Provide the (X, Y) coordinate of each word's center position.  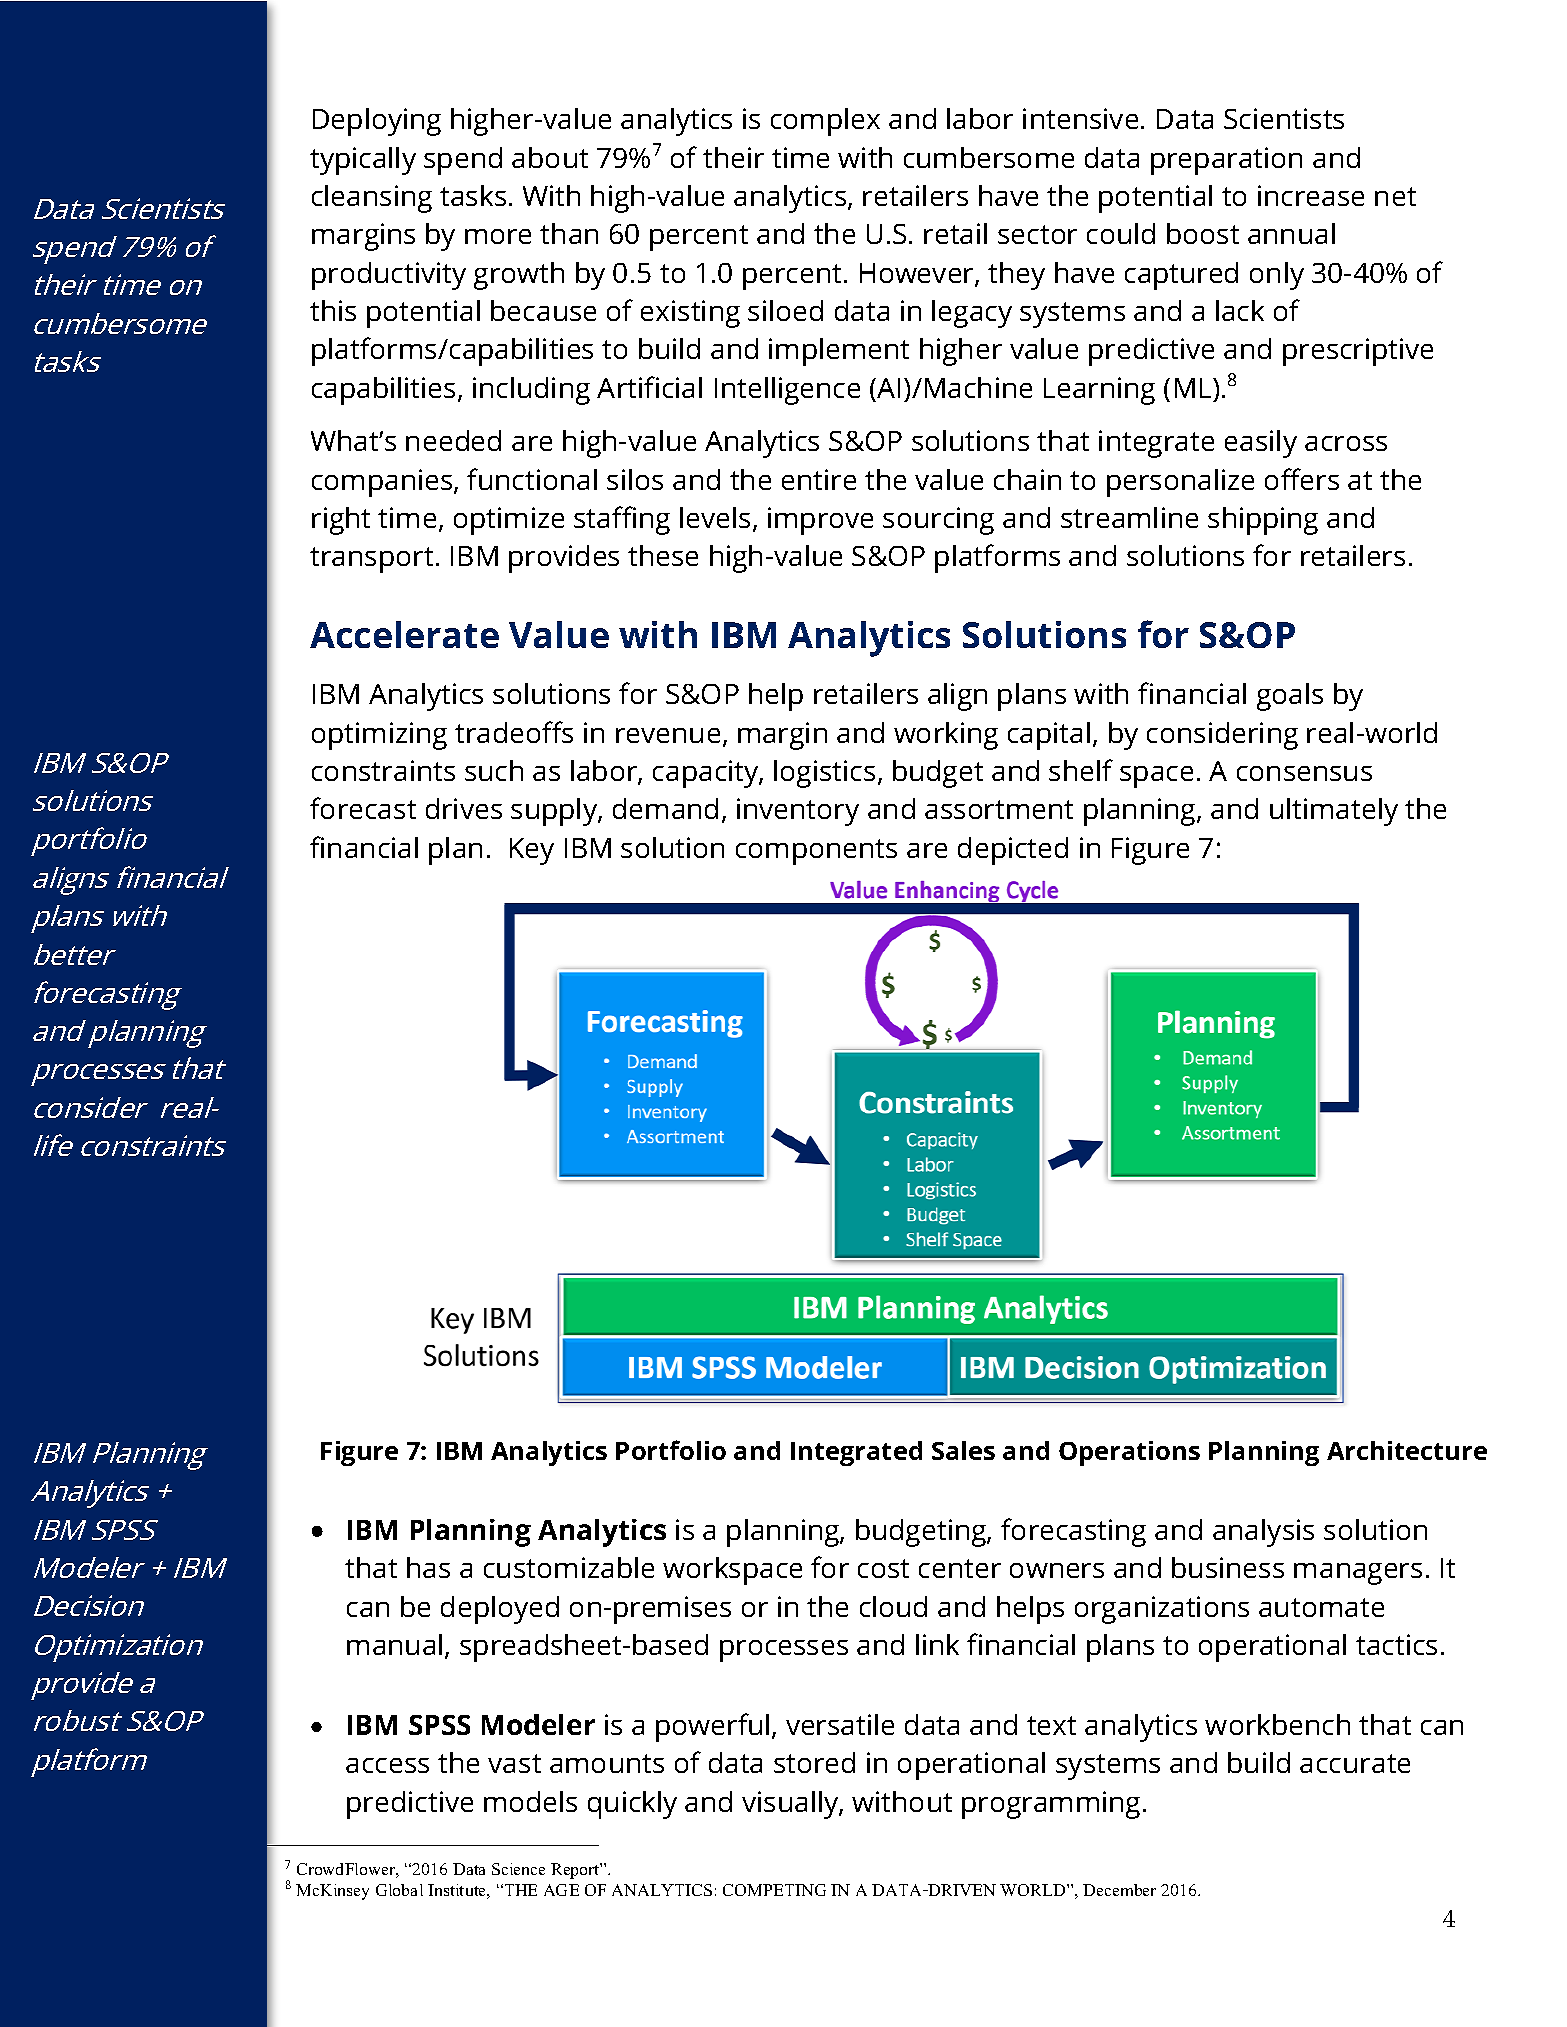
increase (1311, 195)
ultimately (1334, 812)
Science (518, 1869)
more (498, 236)
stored (814, 1762)
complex (825, 122)
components (816, 852)
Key (532, 851)
